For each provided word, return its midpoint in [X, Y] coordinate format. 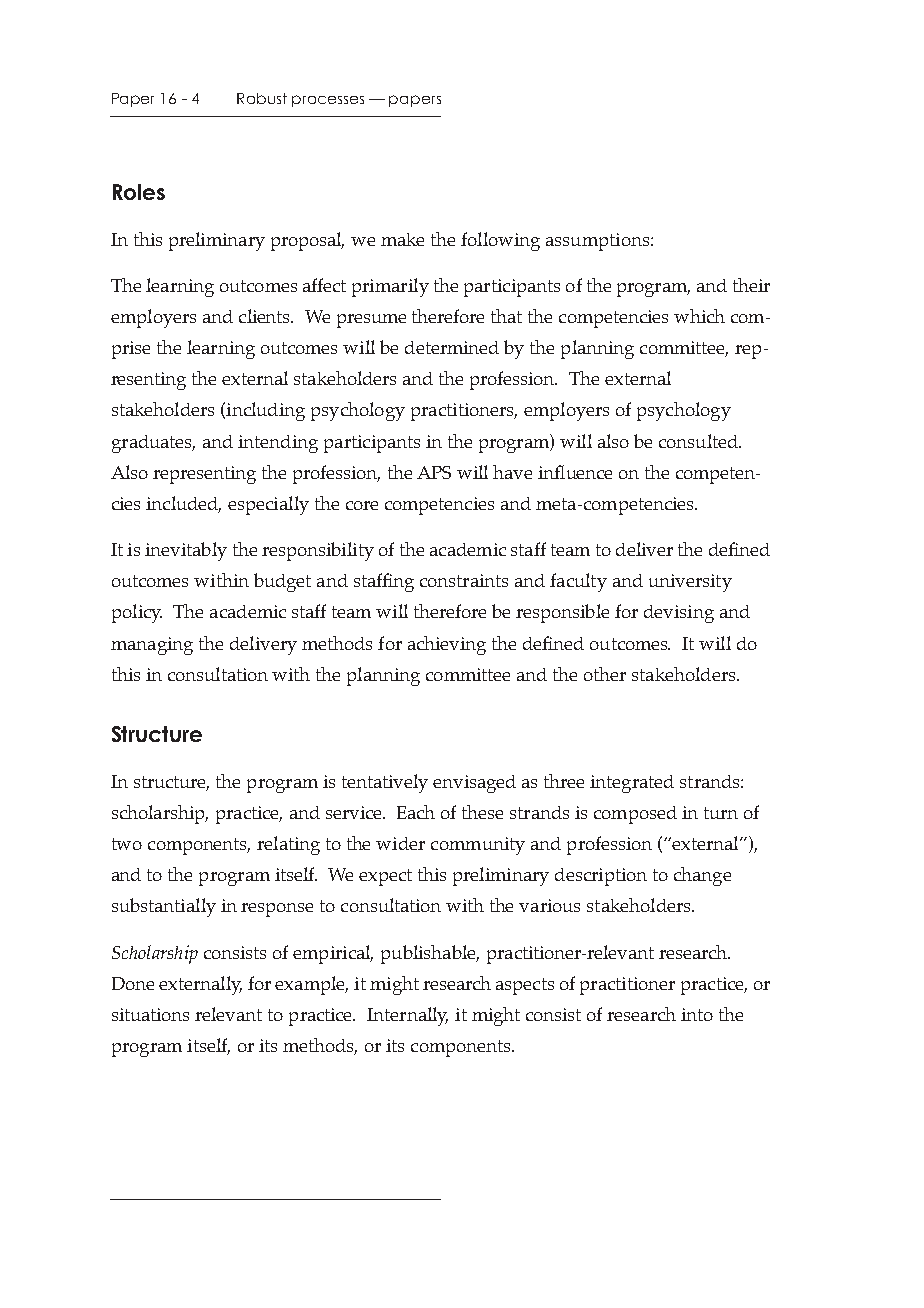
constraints [464, 580]
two [127, 844]
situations [150, 1014]
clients [266, 316]
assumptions [599, 242]
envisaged [474, 784]
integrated [632, 784]
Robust [262, 98]
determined [452, 347]
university [690, 583]
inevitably [186, 551]
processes [328, 101]
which [699, 316]
